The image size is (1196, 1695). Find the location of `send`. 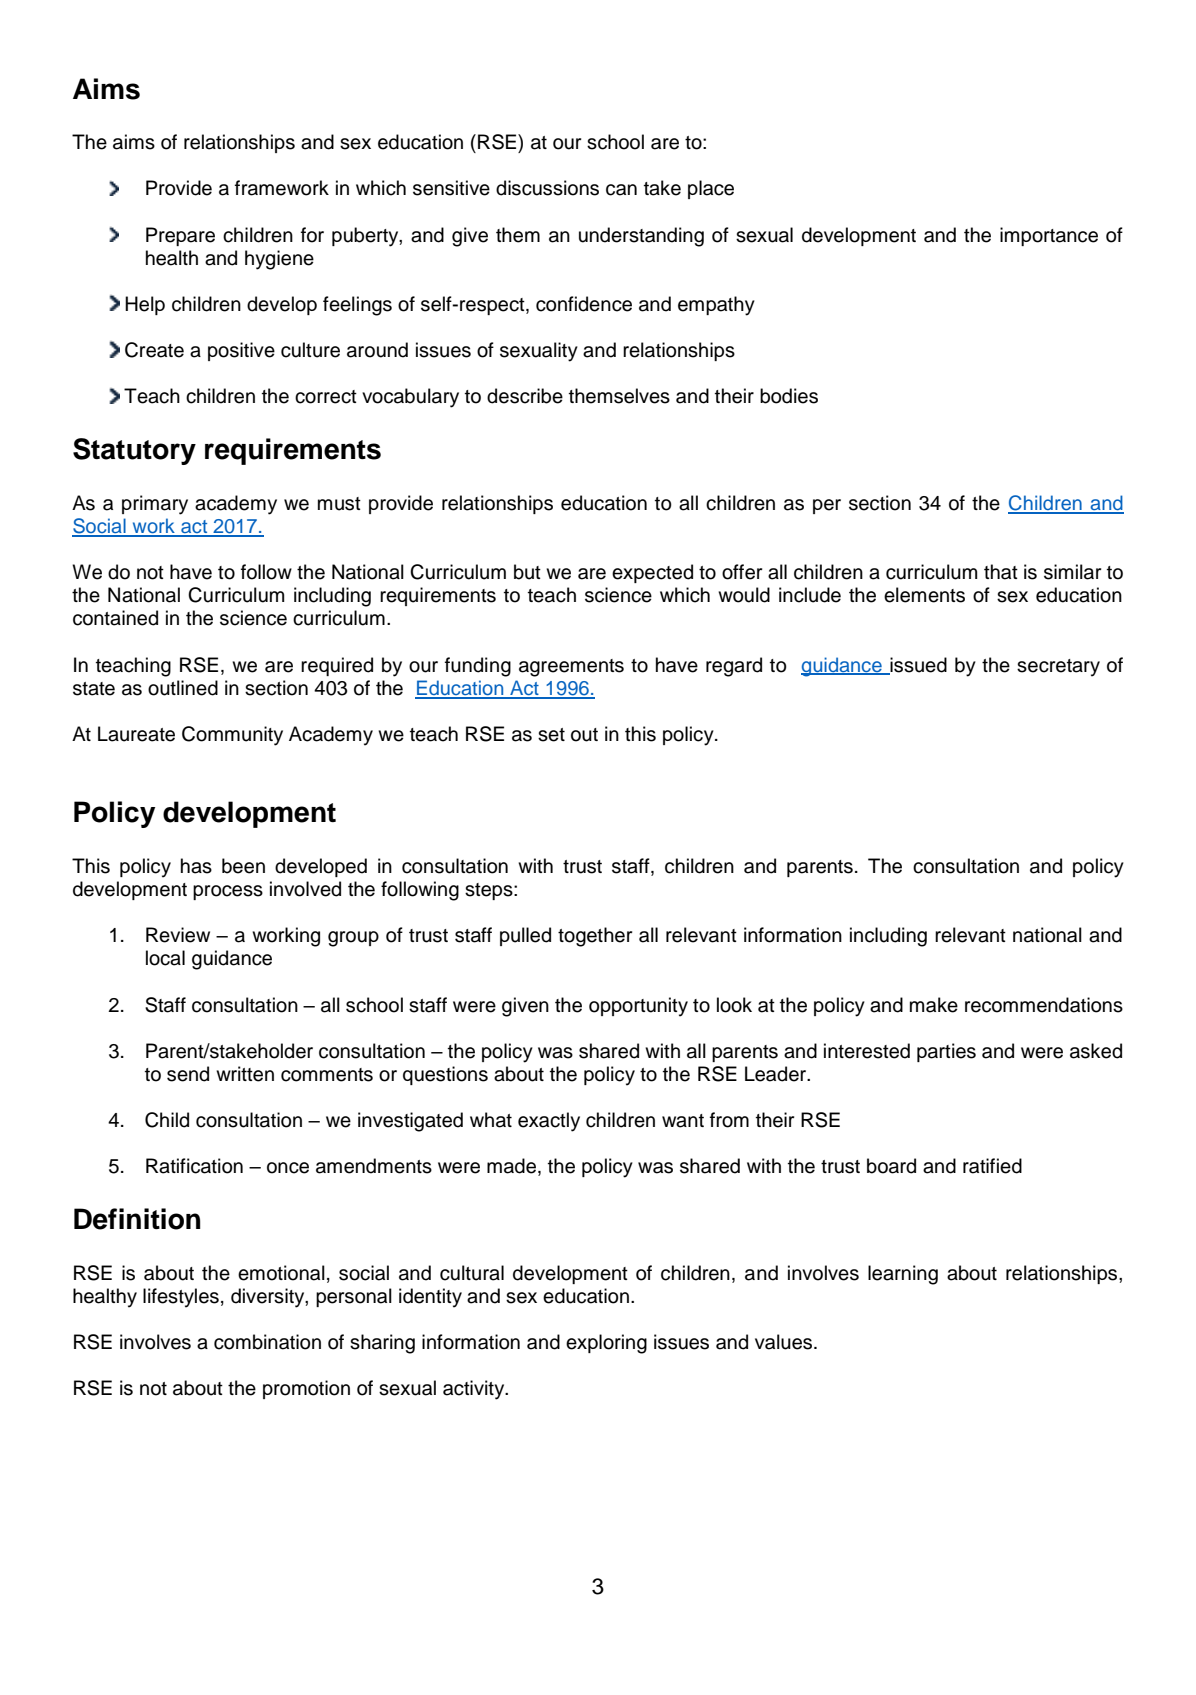

send is located at coordinates (188, 1074).
